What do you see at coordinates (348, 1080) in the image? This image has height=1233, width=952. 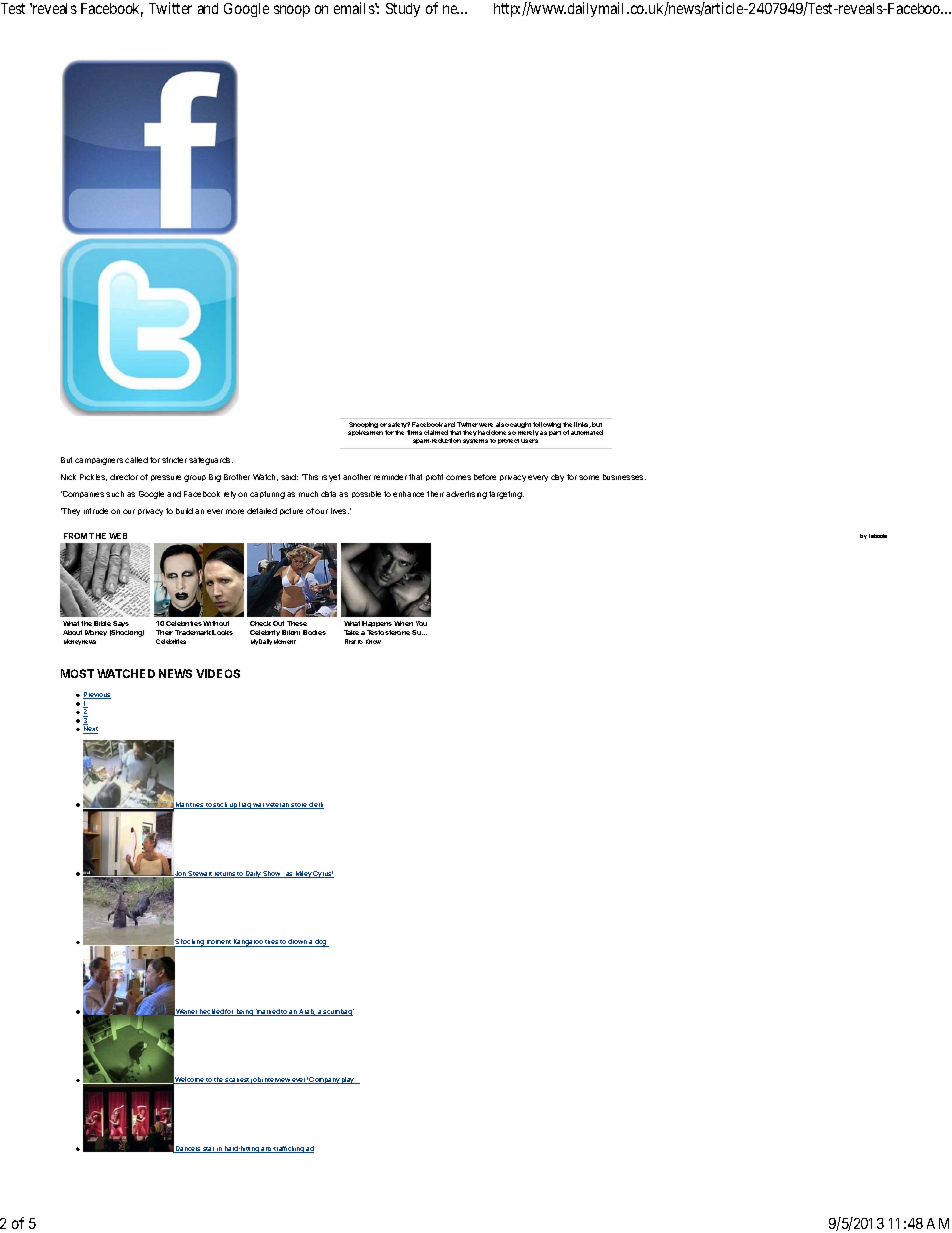 I see `play` at bounding box center [348, 1080].
